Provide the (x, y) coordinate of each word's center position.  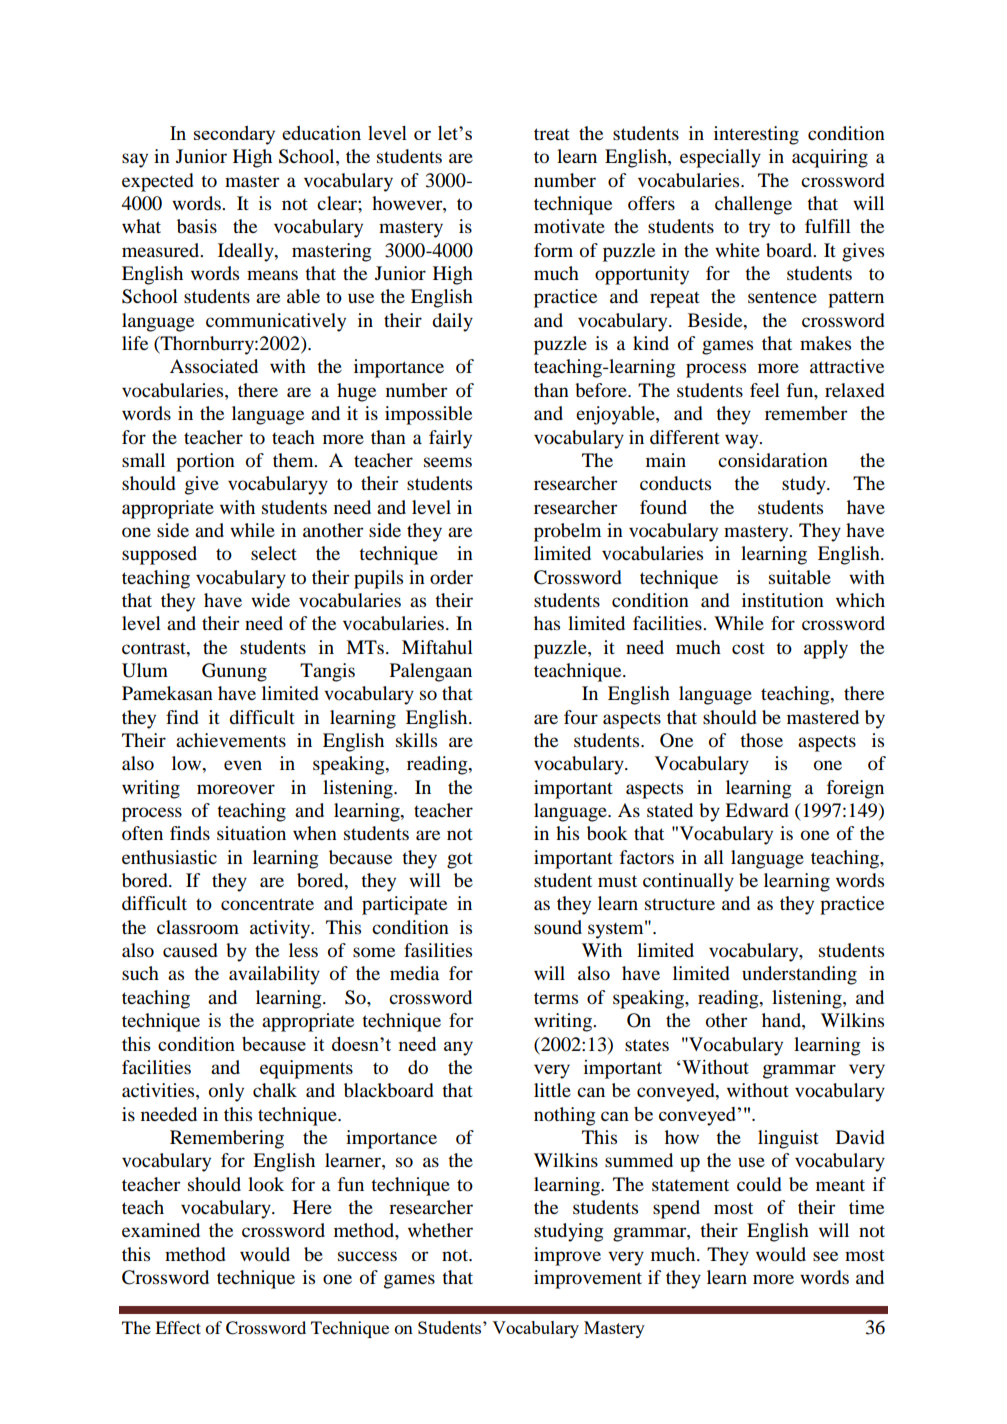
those (761, 740)
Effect (178, 1327)
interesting (756, 135)
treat (552, 134)
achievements (231, 740)
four (581, 717)
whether (440, 1230)
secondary (234, 135)
